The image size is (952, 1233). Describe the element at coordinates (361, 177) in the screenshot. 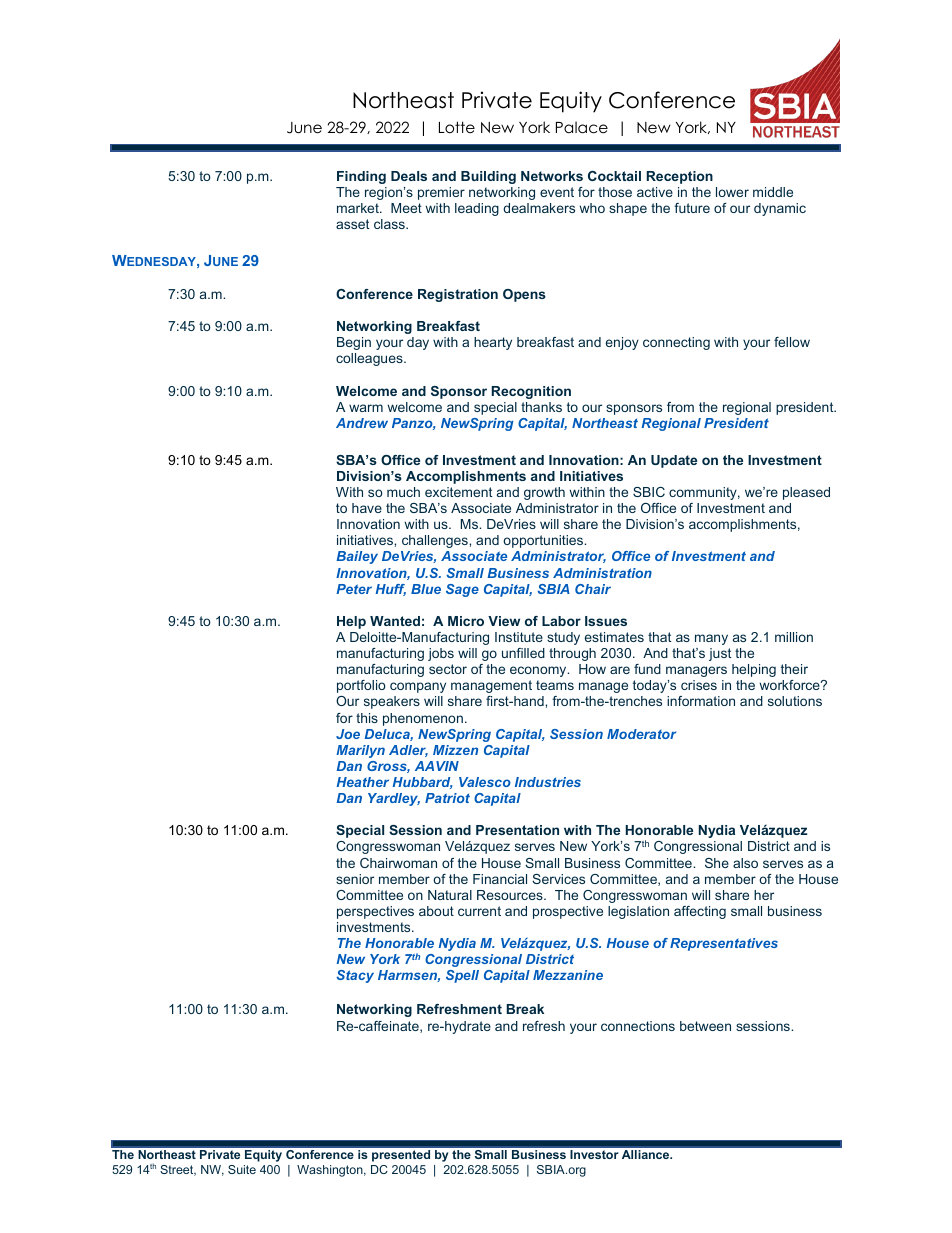

I see `Finding` at that location.
